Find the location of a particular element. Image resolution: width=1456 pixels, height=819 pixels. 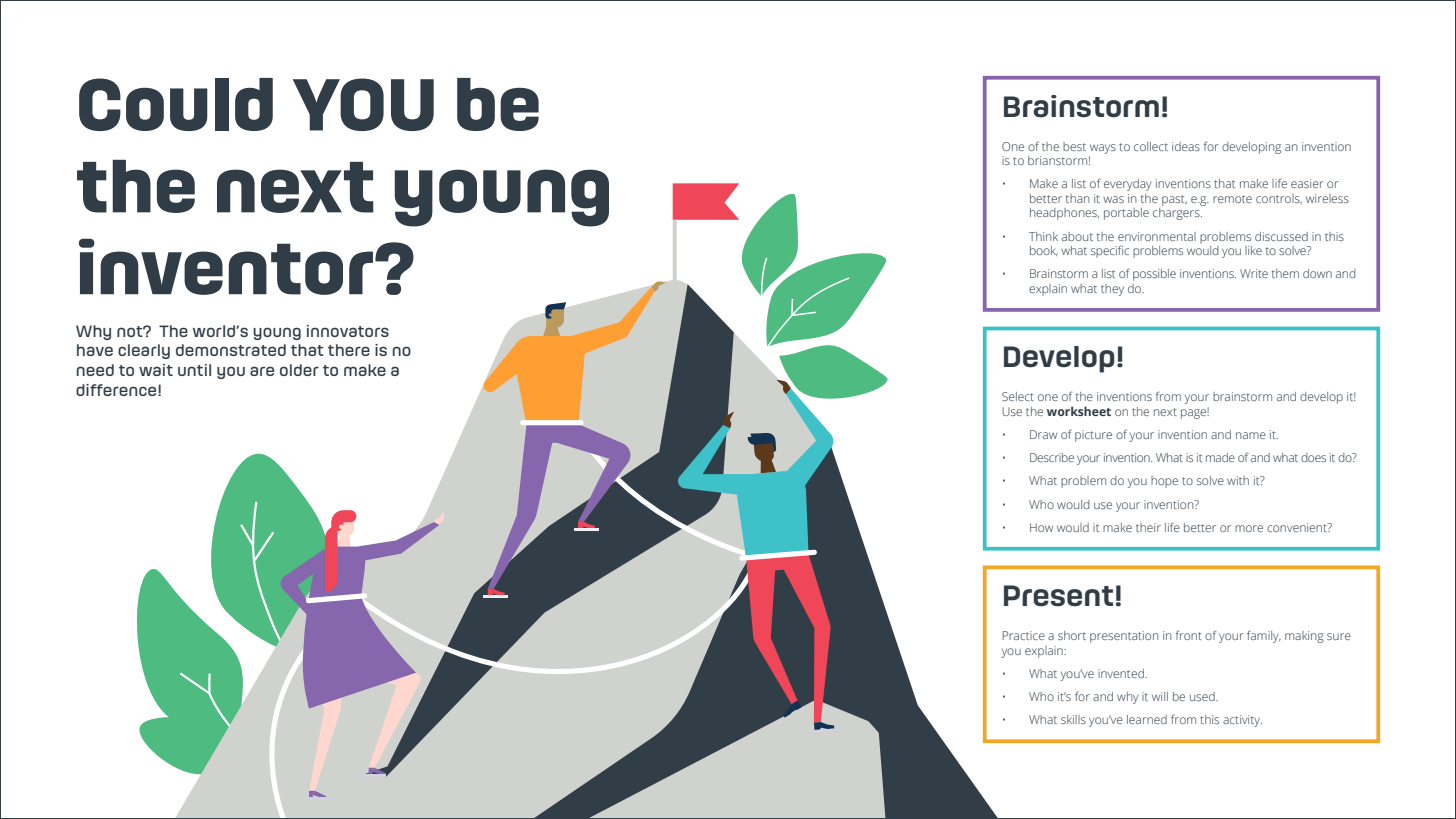

book is located at coordinates (1044, 251).
